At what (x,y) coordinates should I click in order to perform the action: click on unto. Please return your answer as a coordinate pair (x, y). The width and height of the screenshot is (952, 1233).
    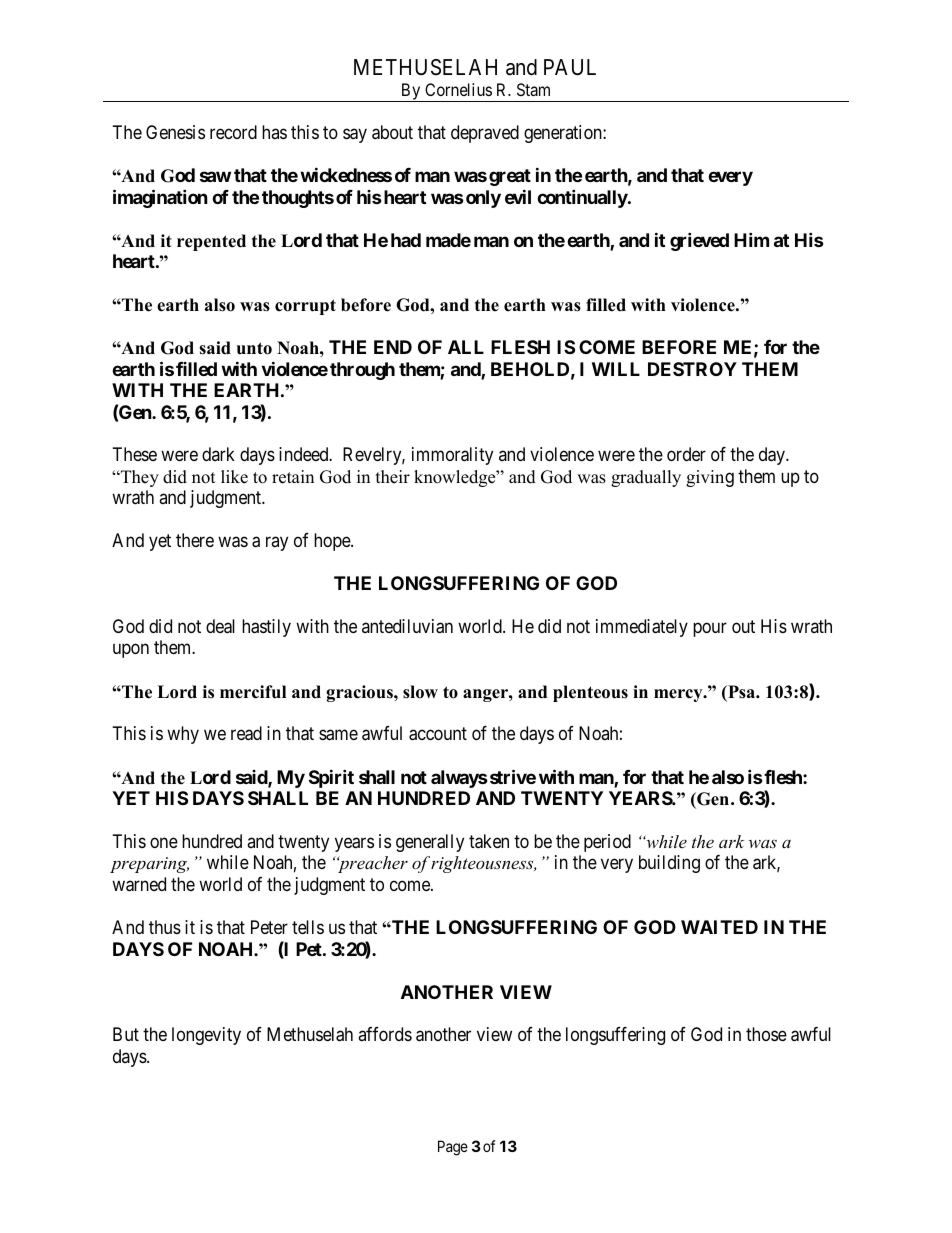
    Looking at the image, I should click on (254, 348).
